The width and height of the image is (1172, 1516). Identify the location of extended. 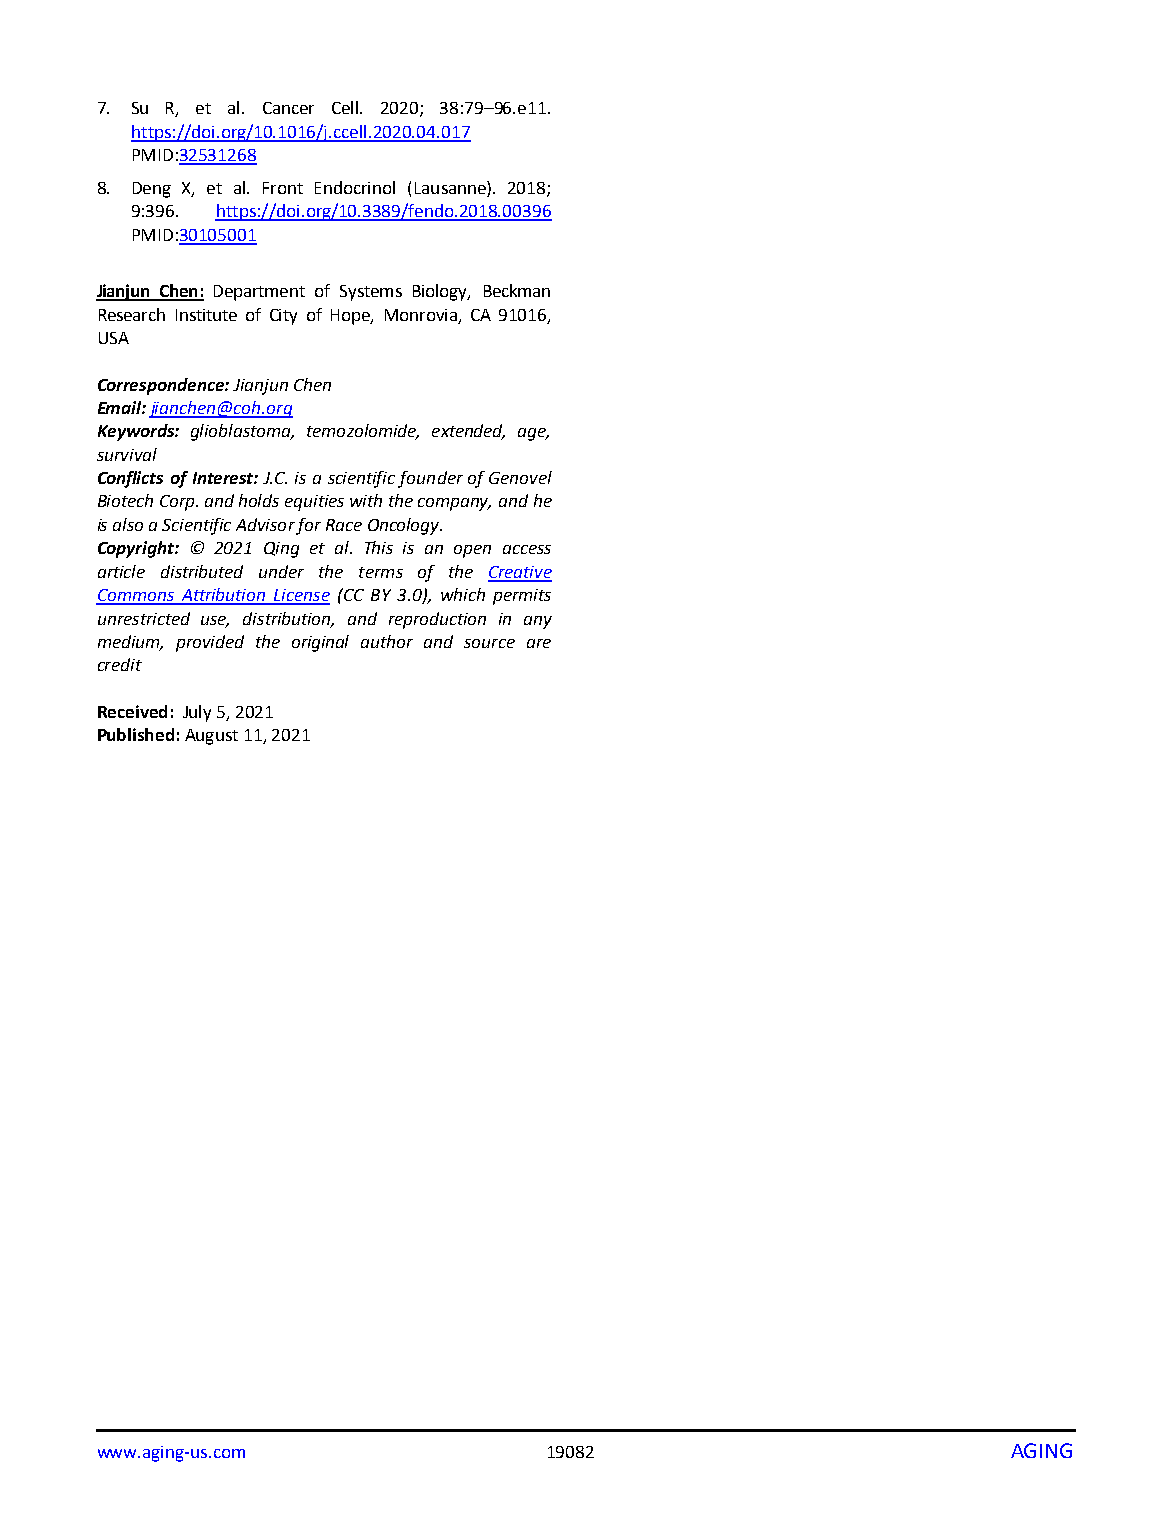
(468, 432).
